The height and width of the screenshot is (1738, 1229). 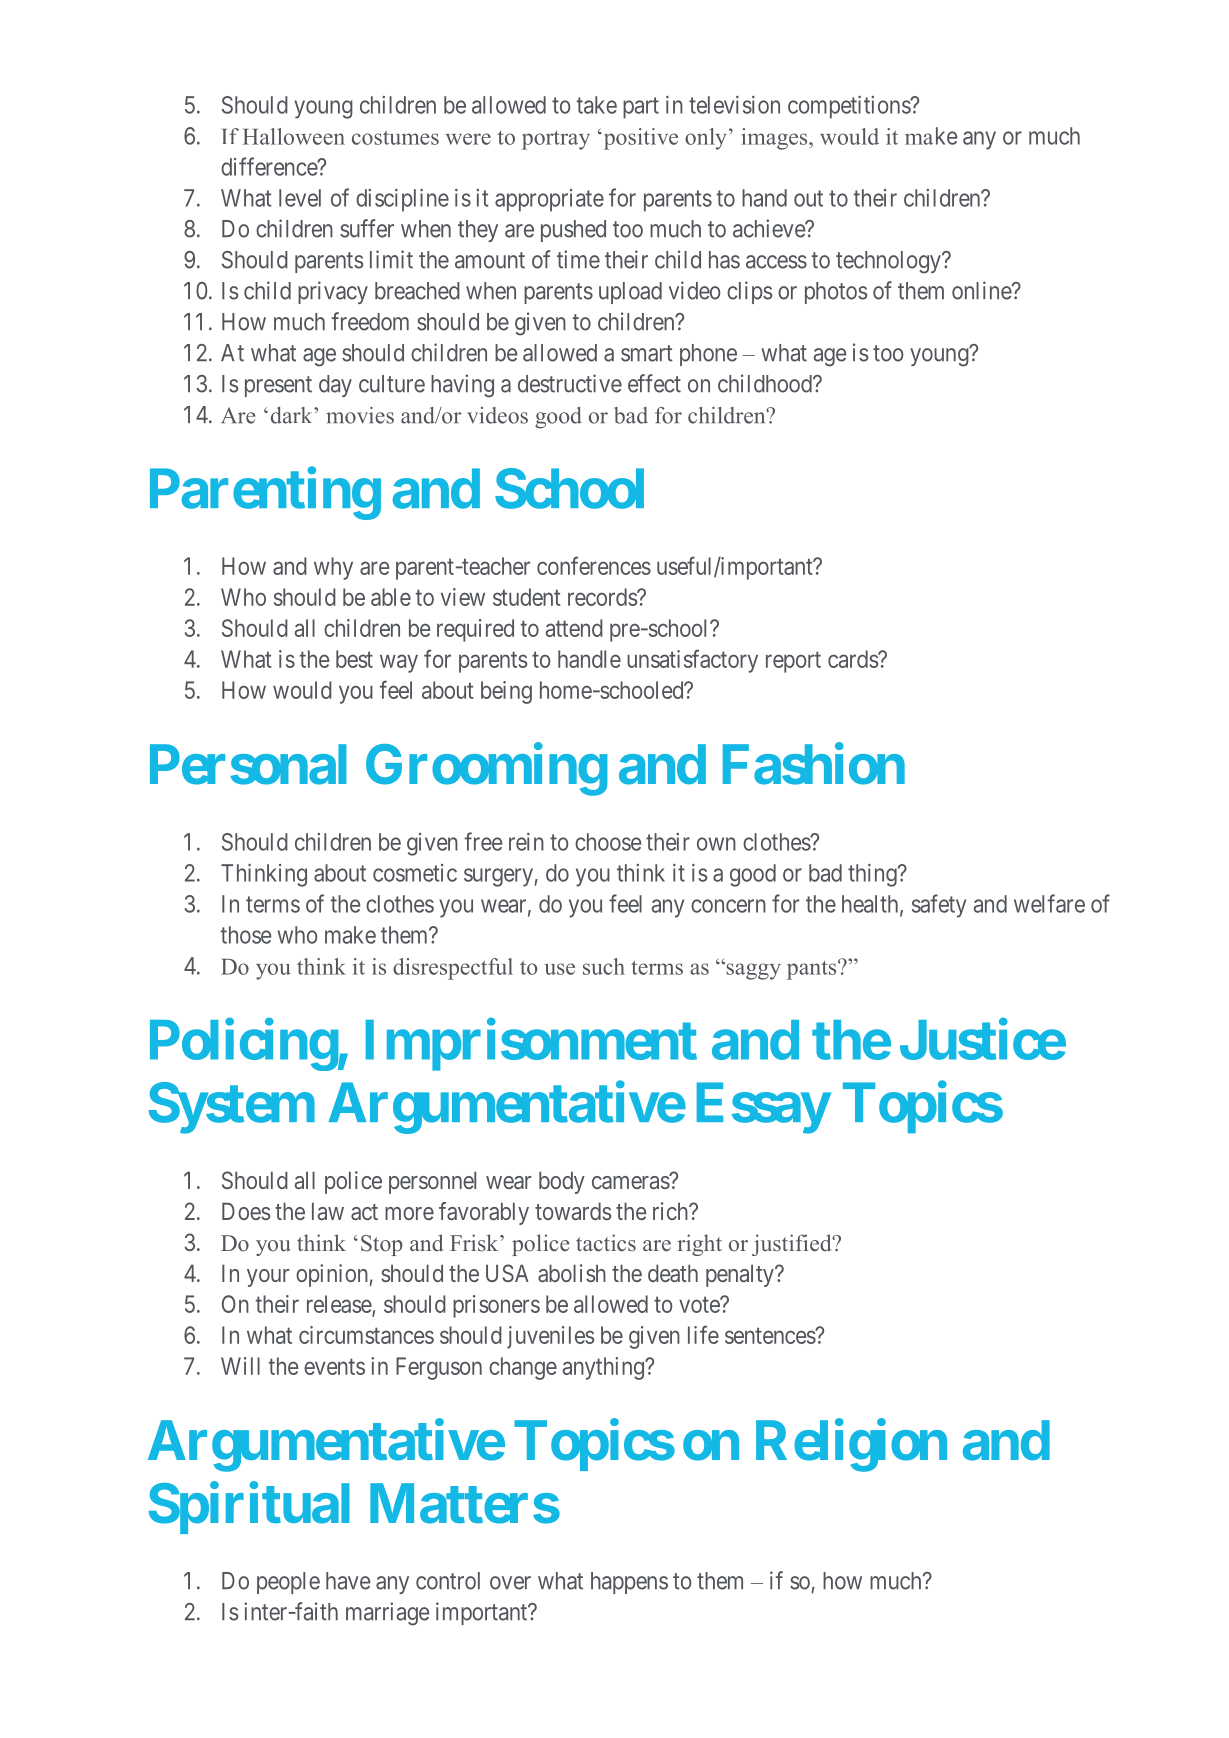 I want to click on technology, so click(x=889, y=262).
